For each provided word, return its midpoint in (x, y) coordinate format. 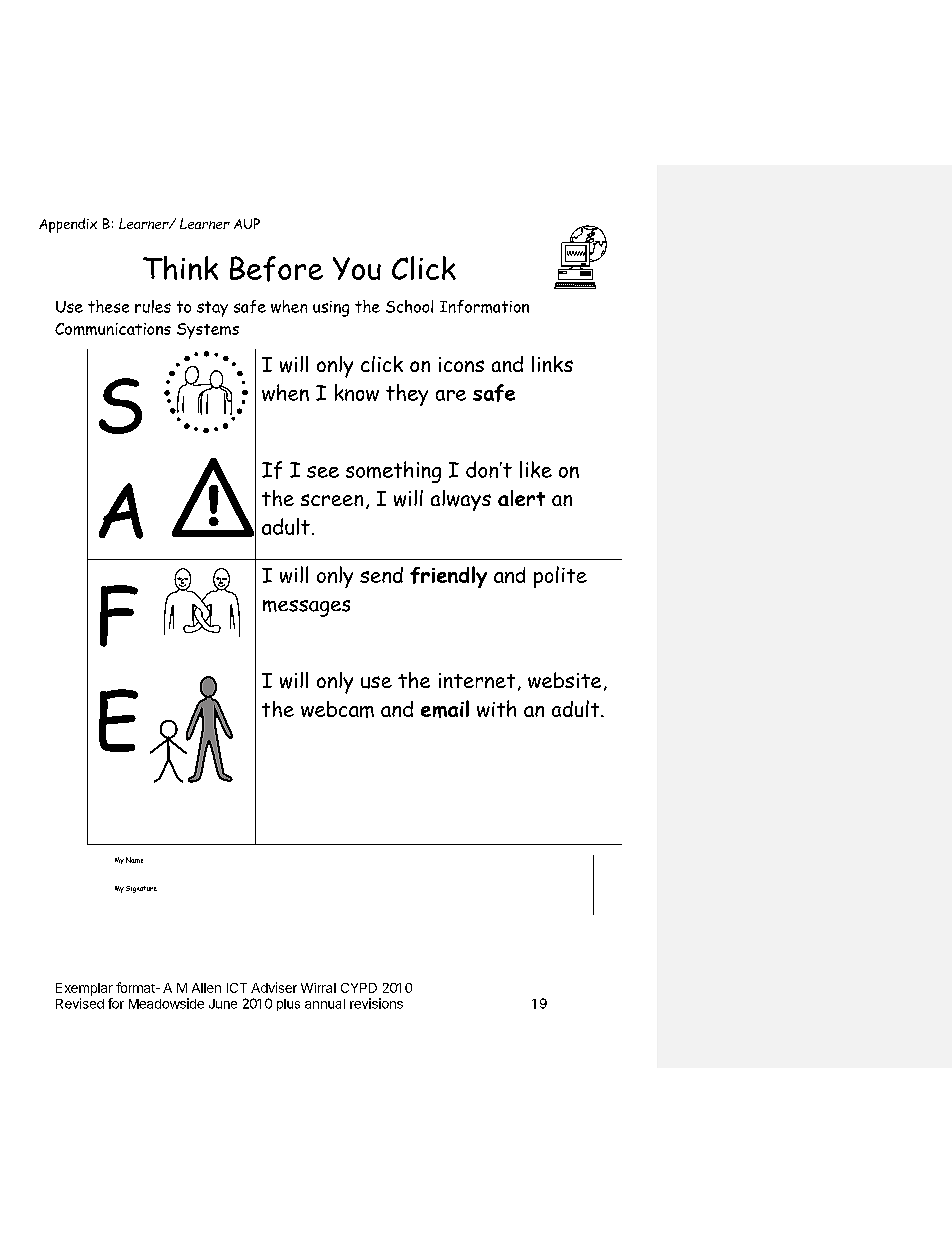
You (357, 268)
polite (560, 577)
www (576, 253)
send (381, 575)
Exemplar (84, 989)
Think (180, 268)
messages (306, 608)
